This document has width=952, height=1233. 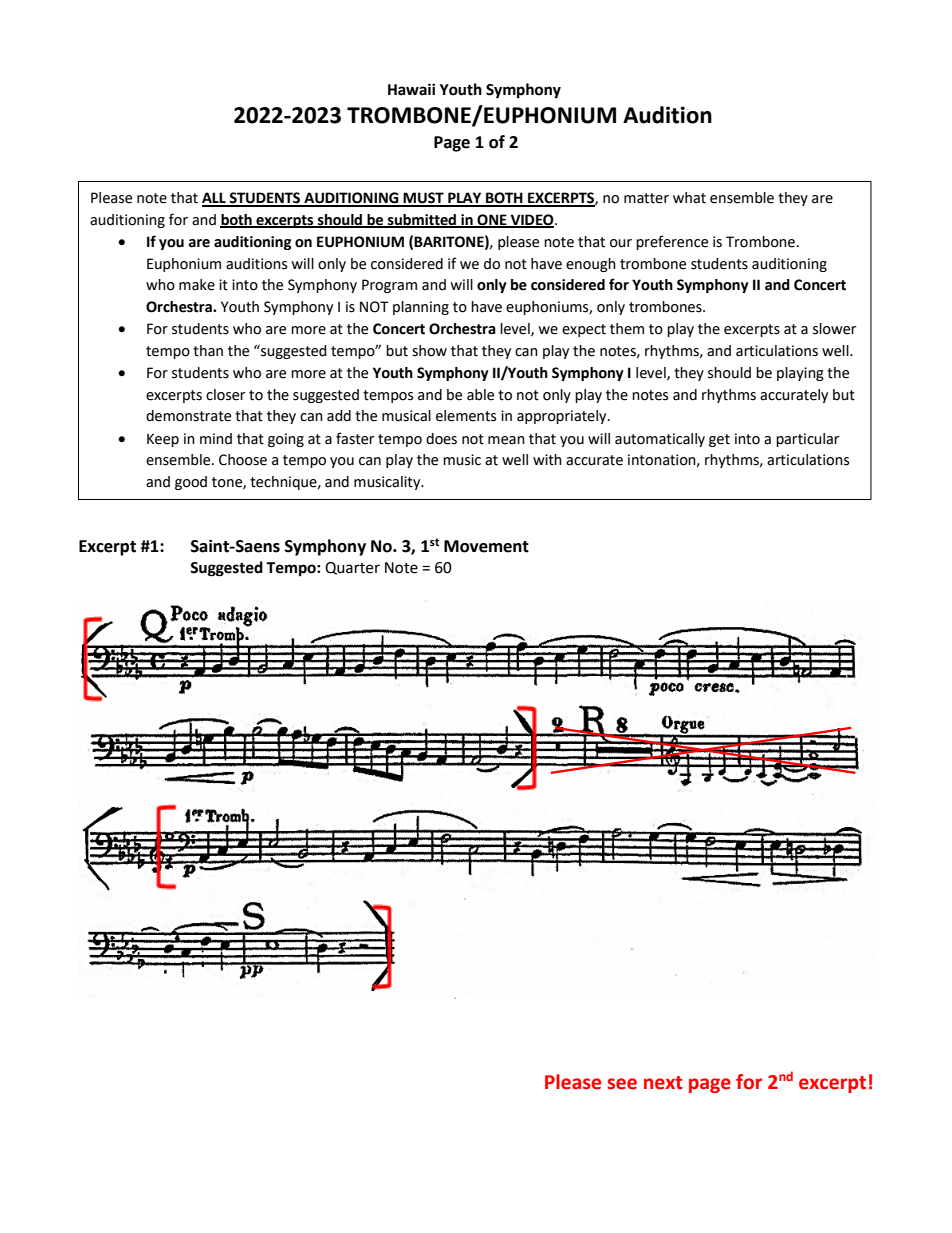 What do you see at coordinates (352, 568) in the document?
I see `Quarter` at bounding box center [352, 568].
